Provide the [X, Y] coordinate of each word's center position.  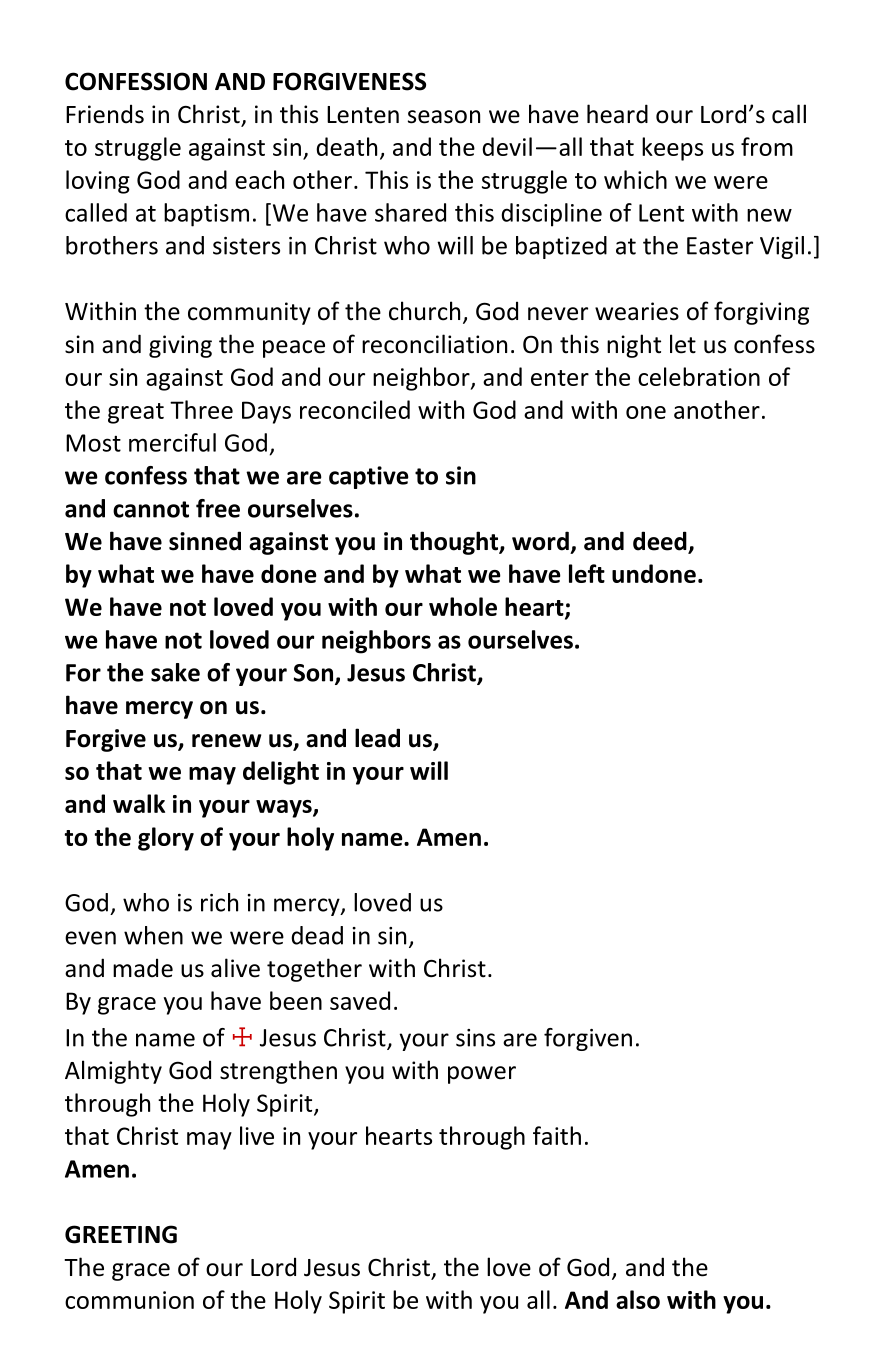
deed [661, 542]
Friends [105, 114]
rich [219, 902]
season [444, 117]
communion [129, 1300]
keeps [672, 149]
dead [317, 935]
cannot [151, 509]
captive [369, 477]
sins [475, 1038]
